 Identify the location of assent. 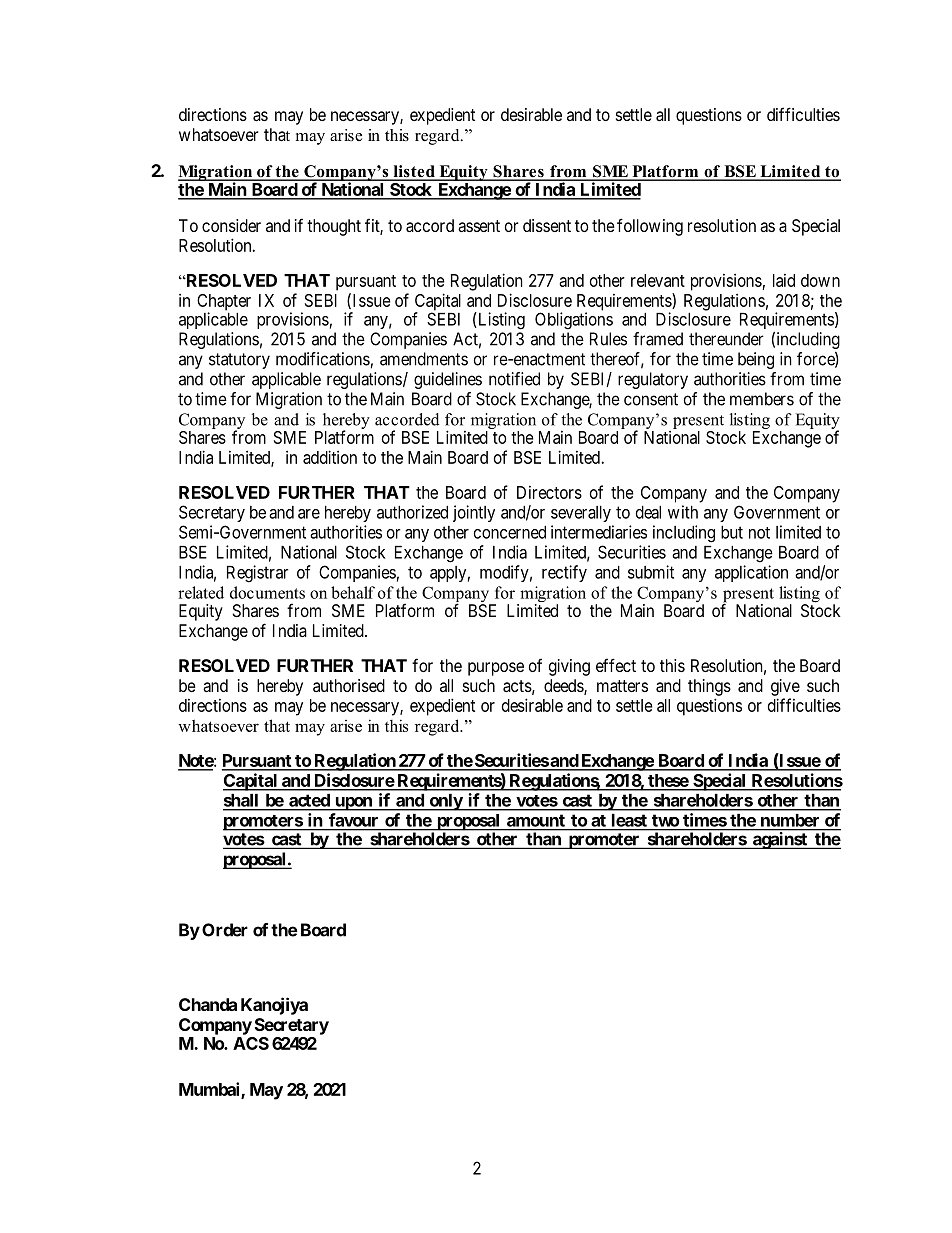
(479, 226).
